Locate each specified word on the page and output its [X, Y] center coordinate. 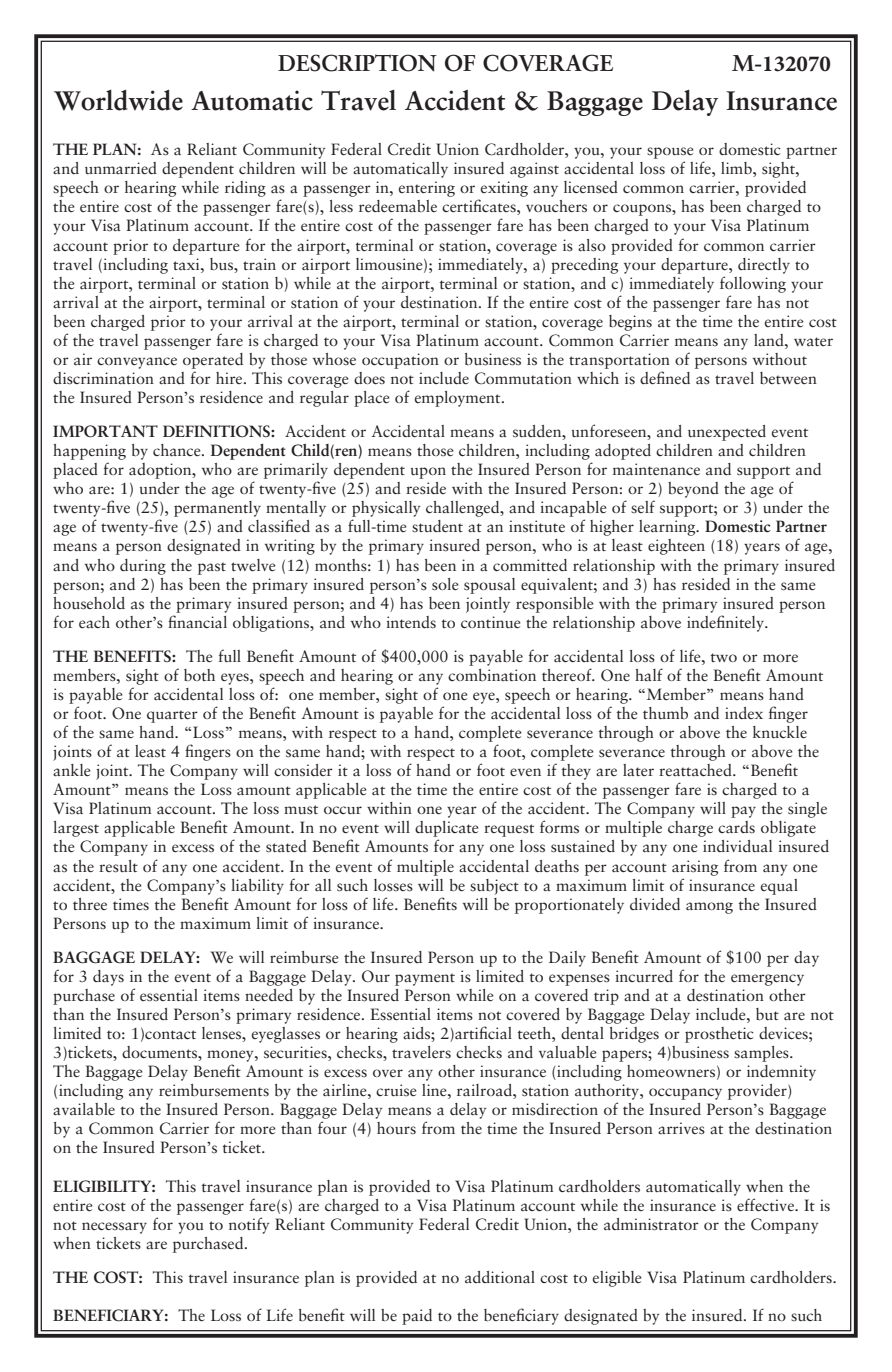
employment [459, 399]
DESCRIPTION [357, 63]
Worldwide [118, 100]
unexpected [727, 433]
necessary [114, 1228]
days [108, 978]
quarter [172, 716]
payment [425, 979]
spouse [670, 153]
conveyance [137, 363]
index [744, 713]
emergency [767, 980]
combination [492, 675]
